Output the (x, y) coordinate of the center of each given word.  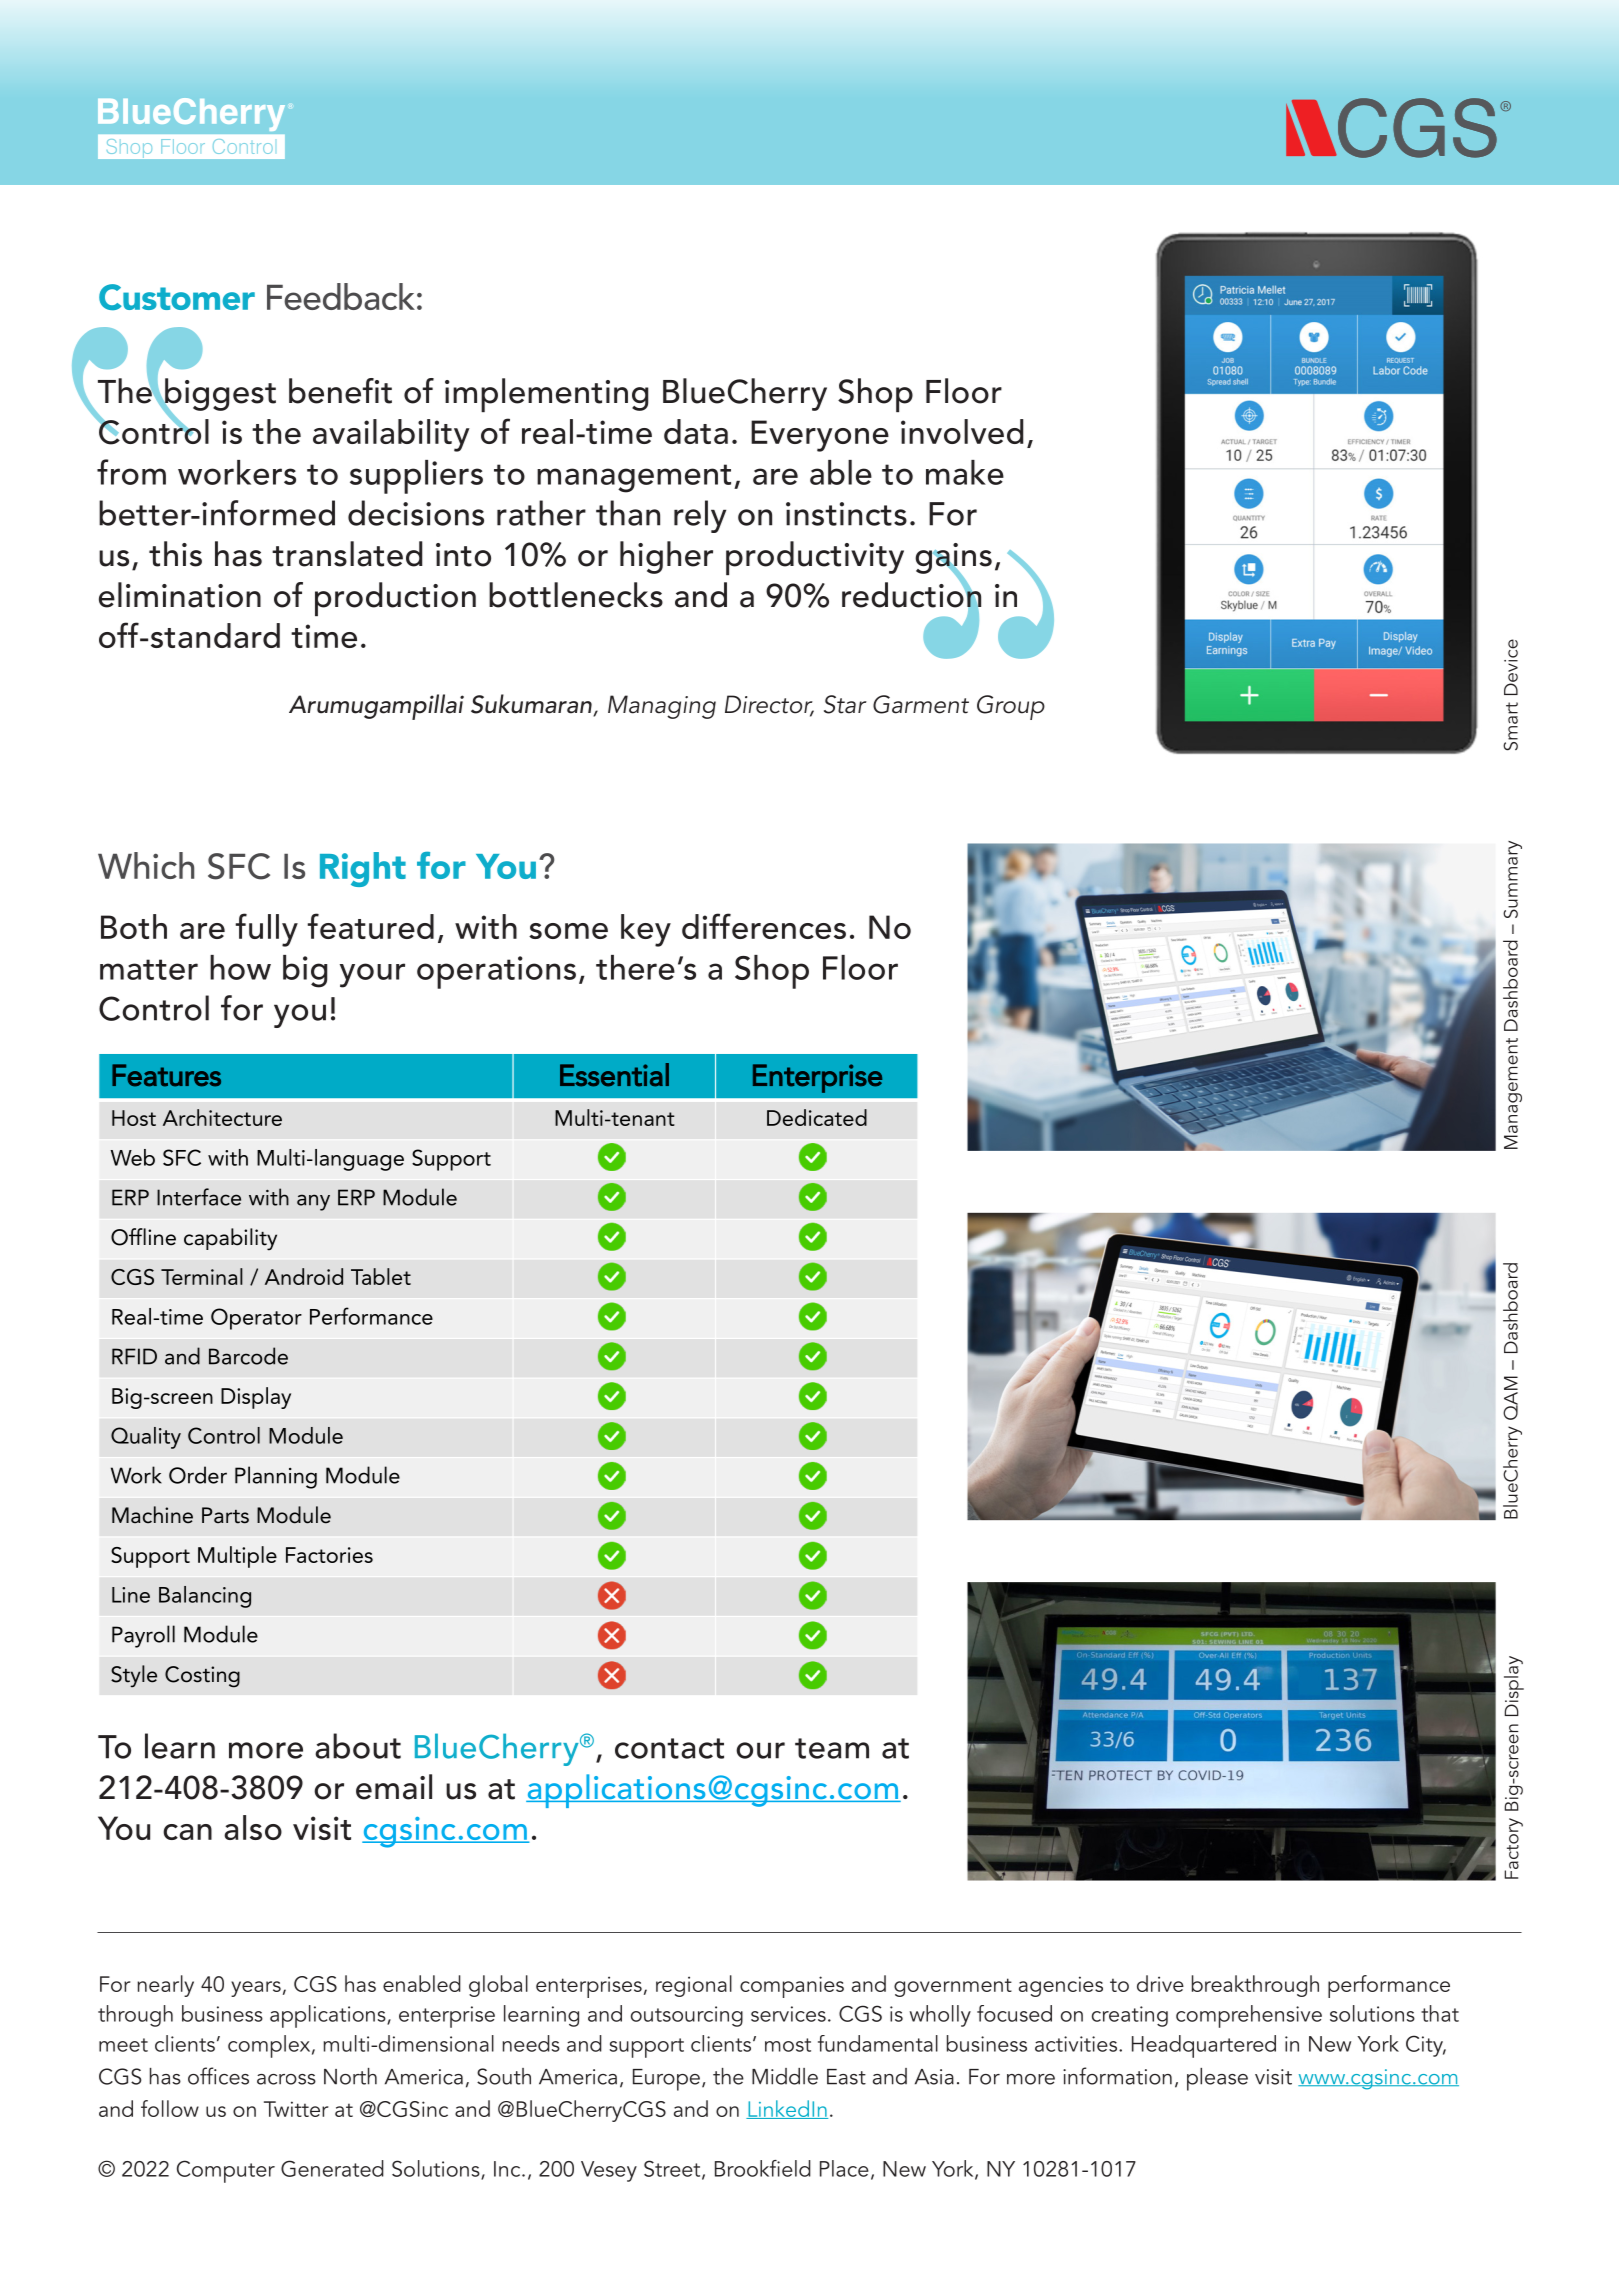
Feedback (341, 296)
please (1217, 2079)
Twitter (296, 2109)
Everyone (820, 436)
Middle (785, 2076)
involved (962, 431)
